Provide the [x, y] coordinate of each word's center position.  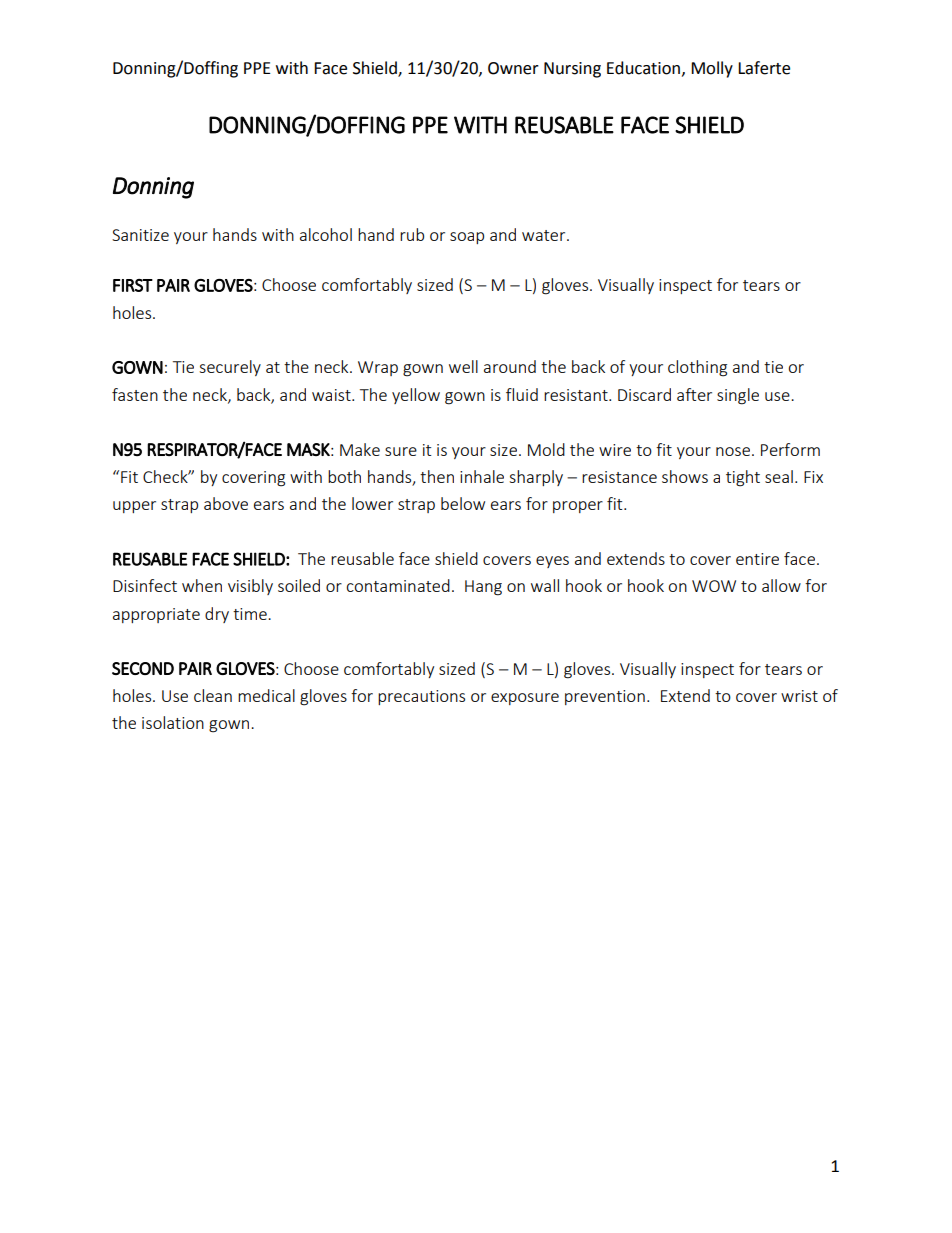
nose [733, 451]
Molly [712, 69]
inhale [482, 476]
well [463, 366]
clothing [697, 368]
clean [213, 695]
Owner [513, 68]
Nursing [572, 70]
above [226, 503]
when [202, 585]
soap [467, 238]
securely [230, 368]
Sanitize [140, 235]
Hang [483, 588]
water [545, 235]
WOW [714, 586]
